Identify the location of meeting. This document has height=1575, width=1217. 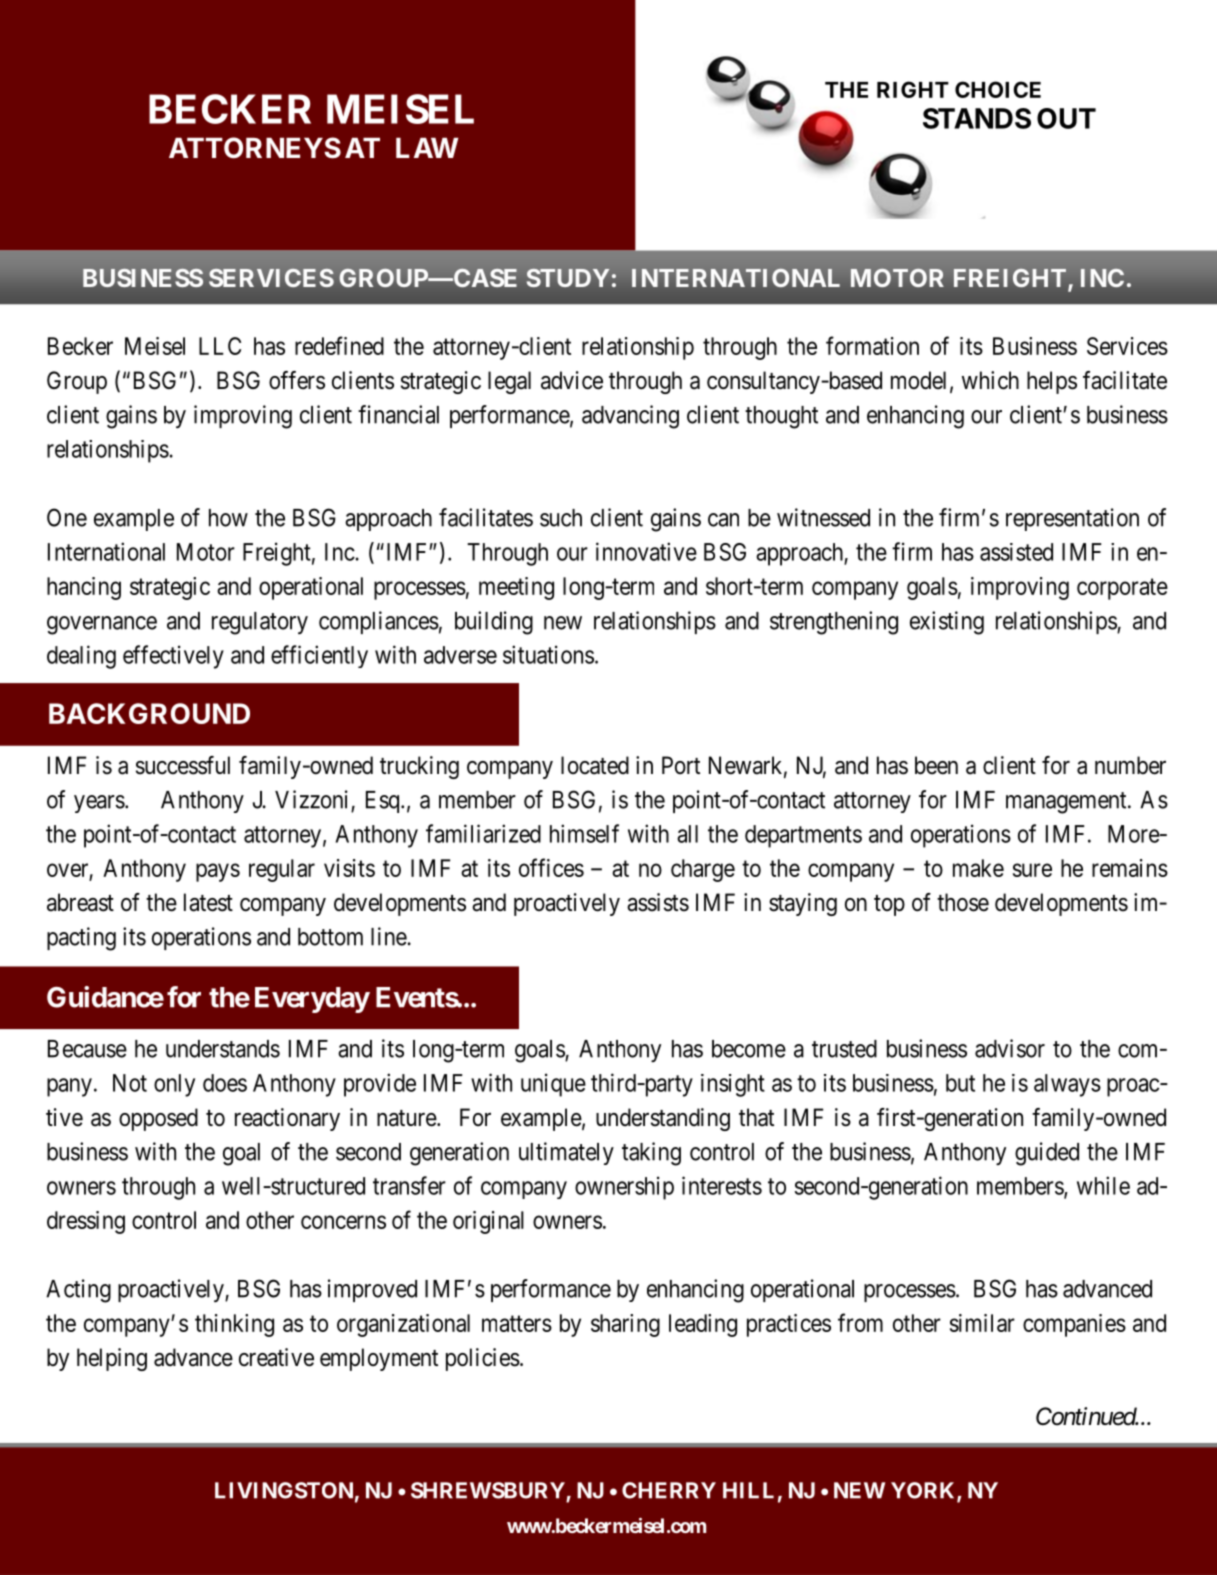
(516, 588).
